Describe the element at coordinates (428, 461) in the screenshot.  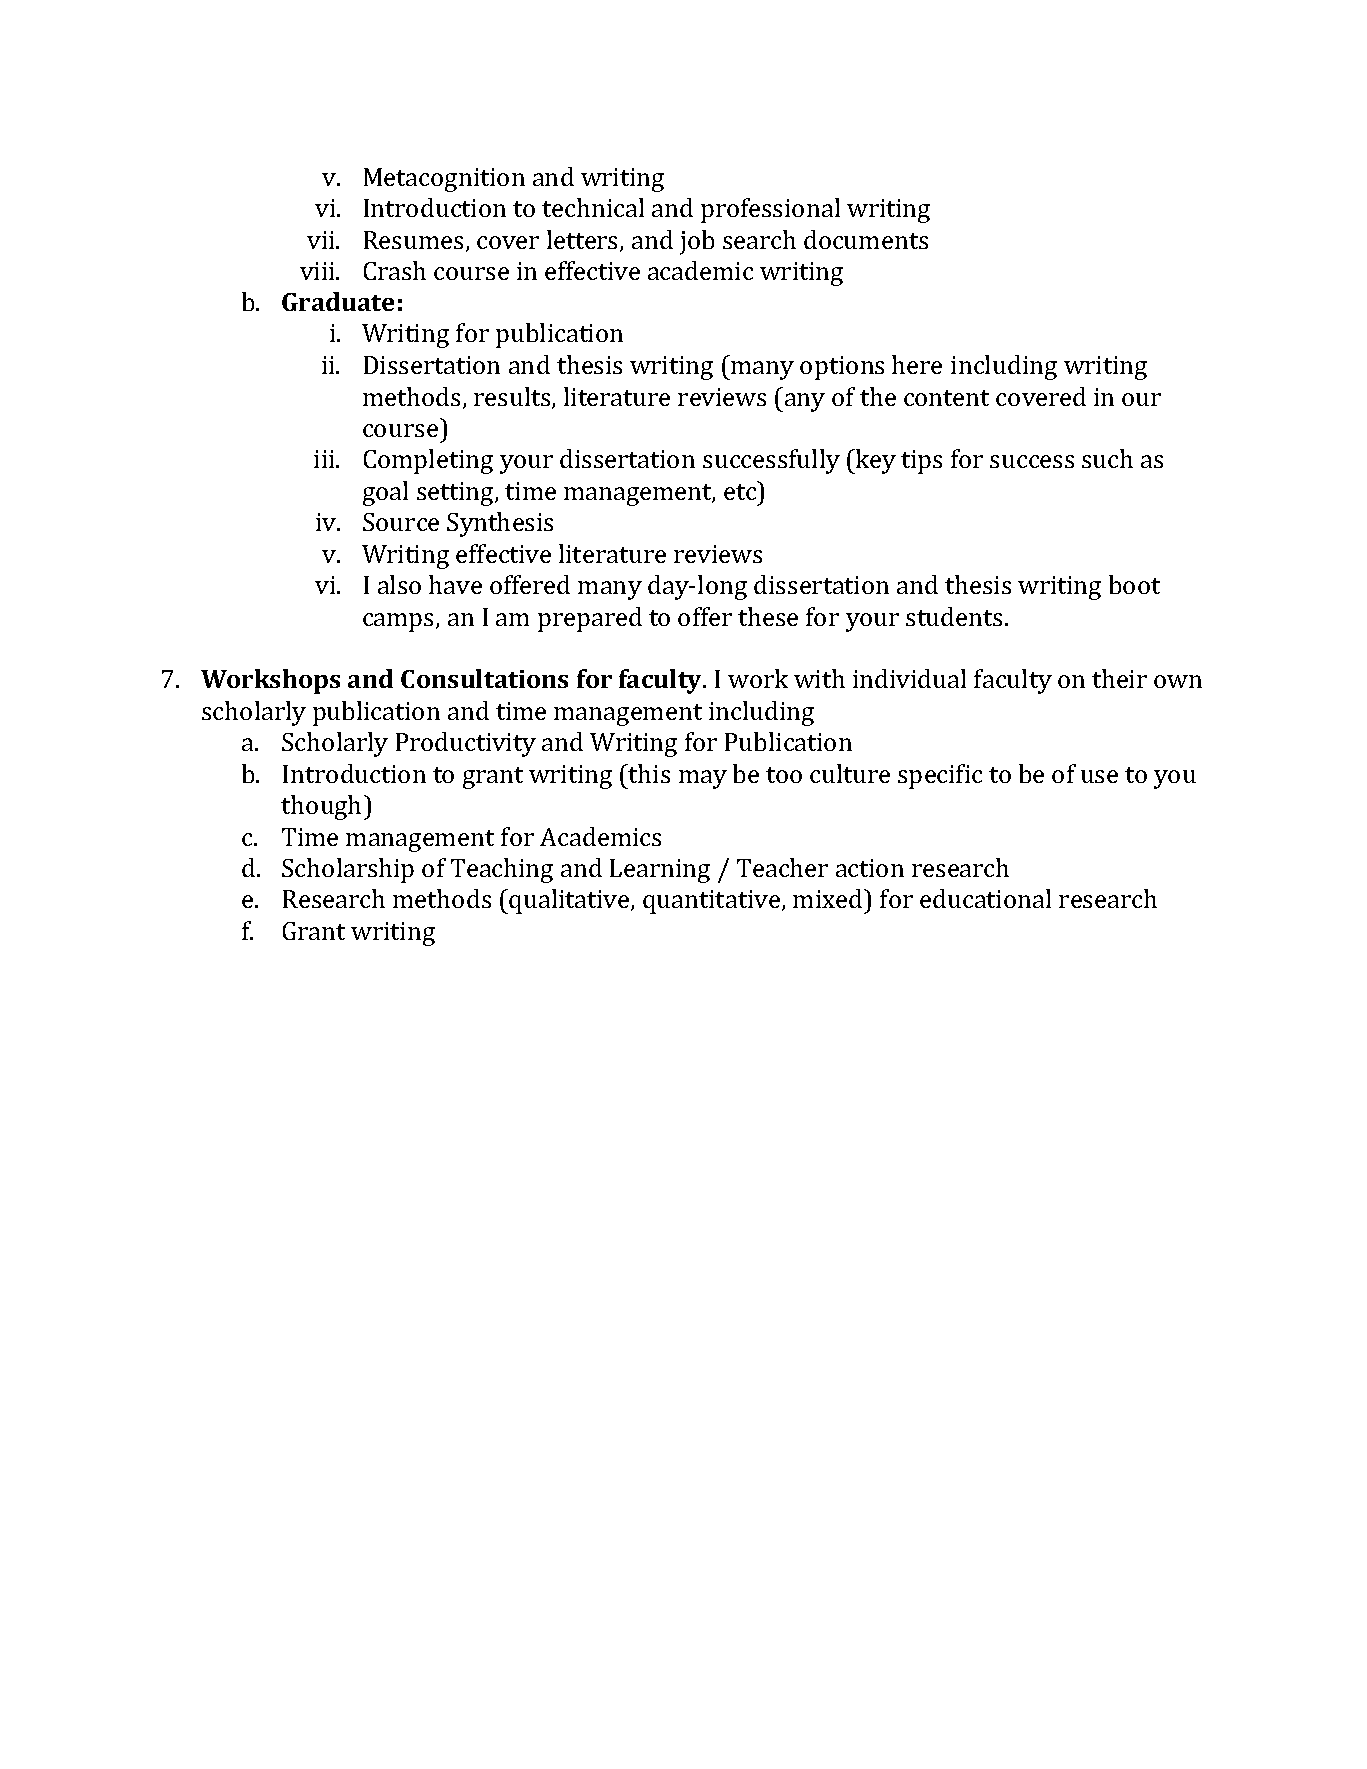
I see `Completing` at that location.
